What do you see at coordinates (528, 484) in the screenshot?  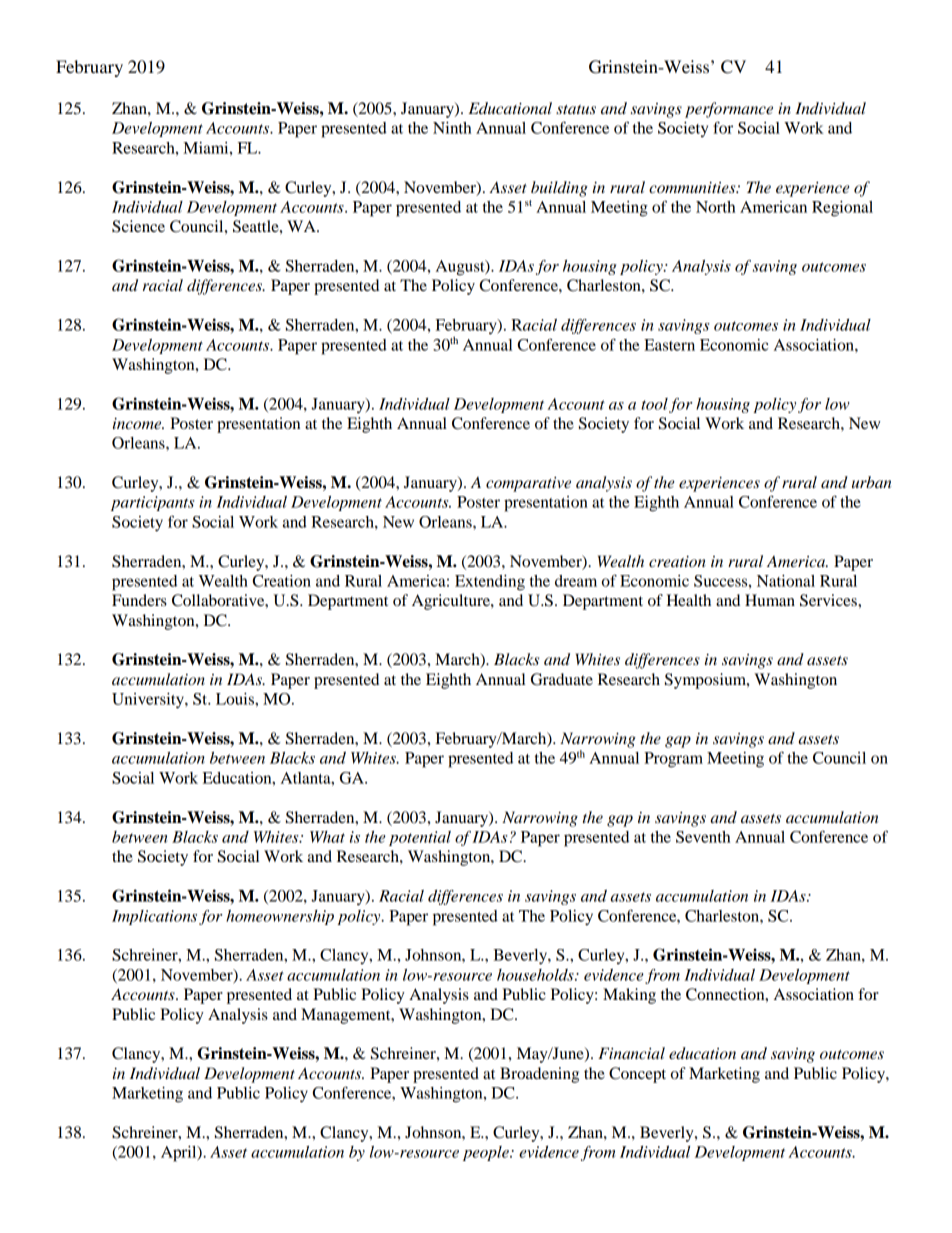 I see `comparative` at bounding box center [528, 484].
